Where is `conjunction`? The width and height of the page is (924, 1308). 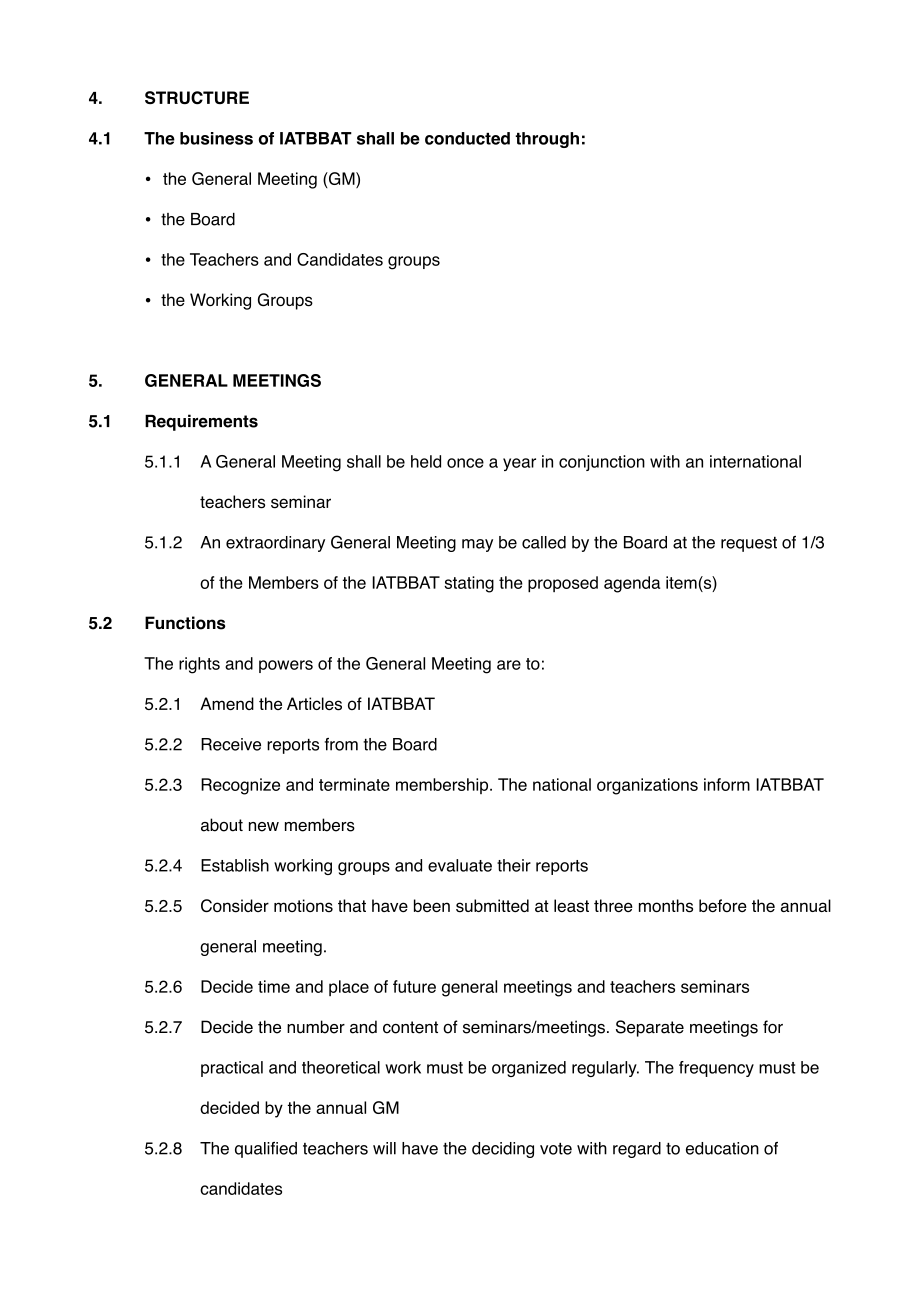 conjunction is located at coordinates (602, 463).
